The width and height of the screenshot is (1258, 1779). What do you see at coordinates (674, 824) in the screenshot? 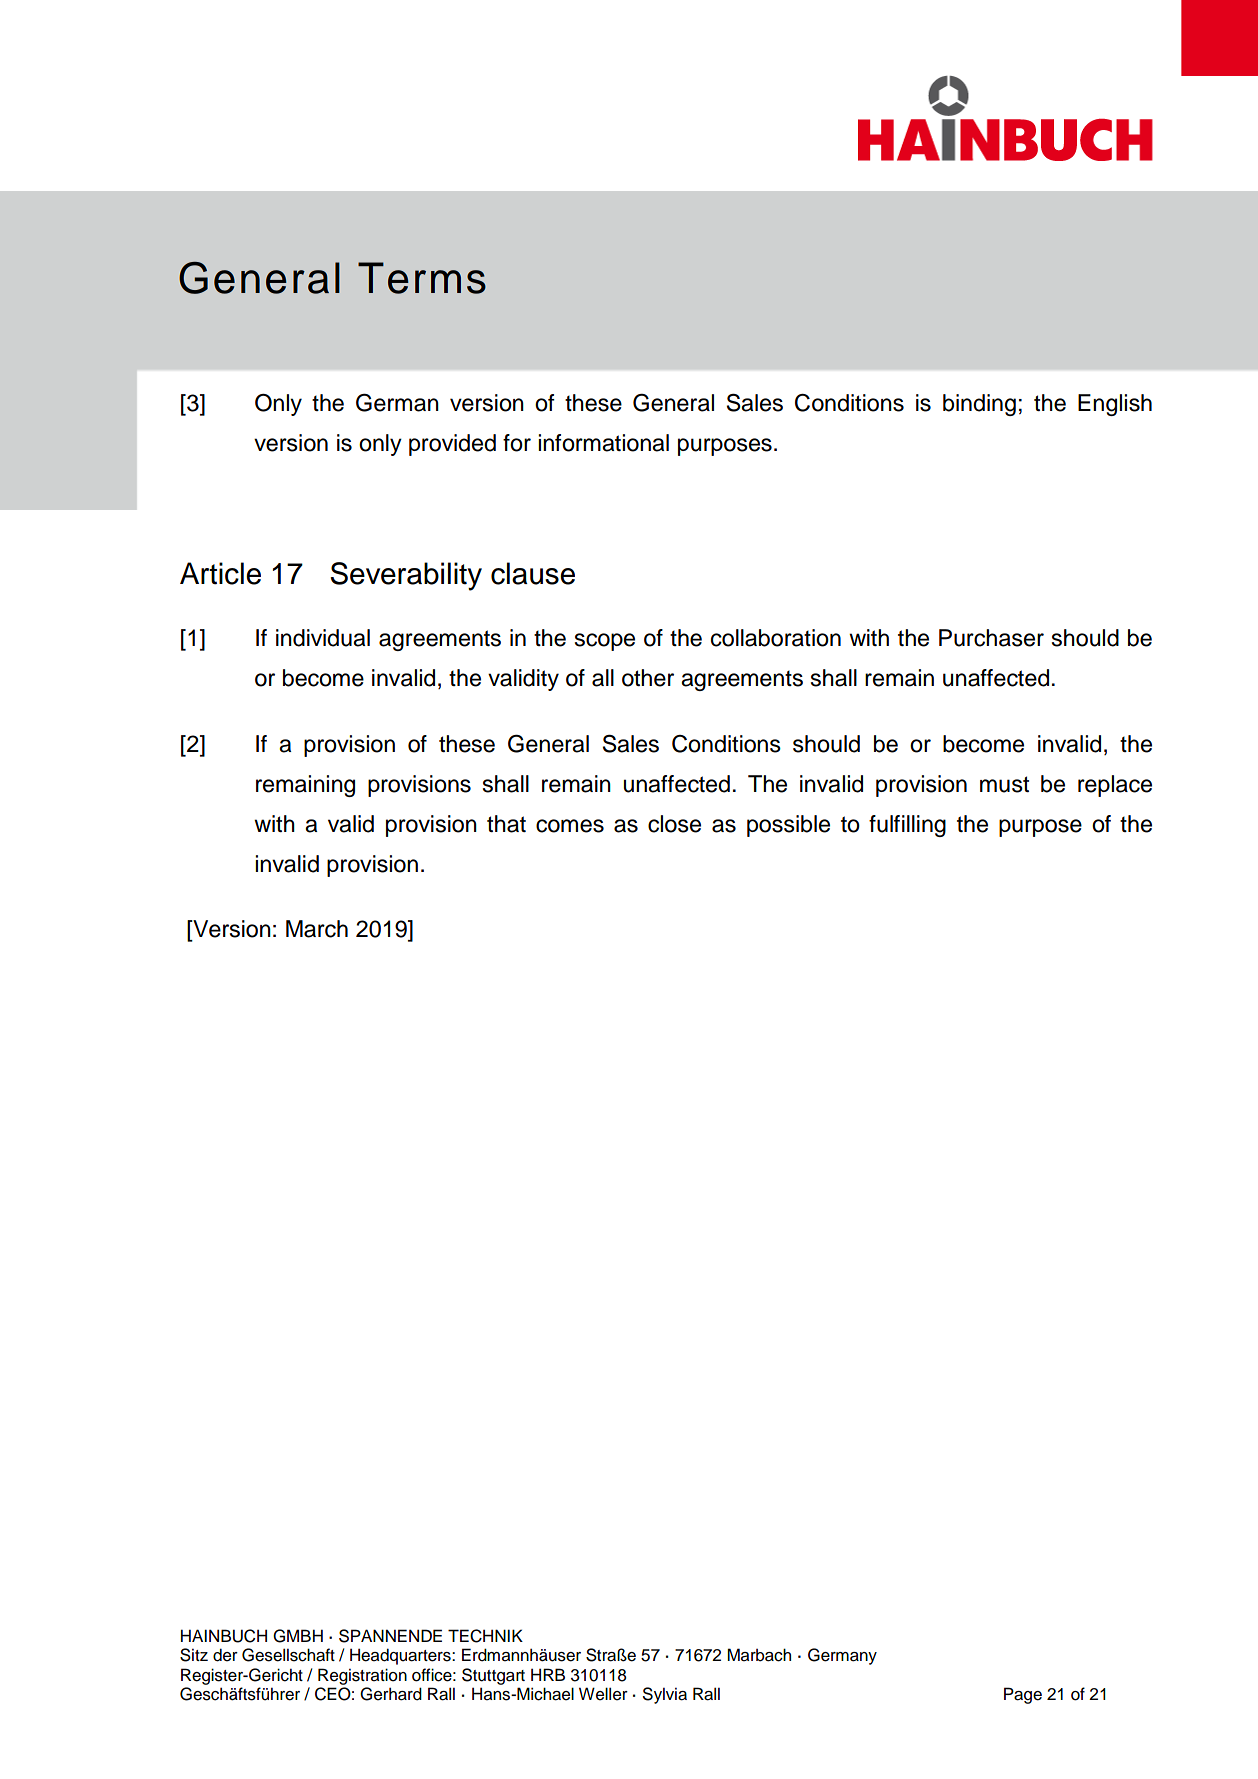
I see `close` at bounding box center [674, 824].
